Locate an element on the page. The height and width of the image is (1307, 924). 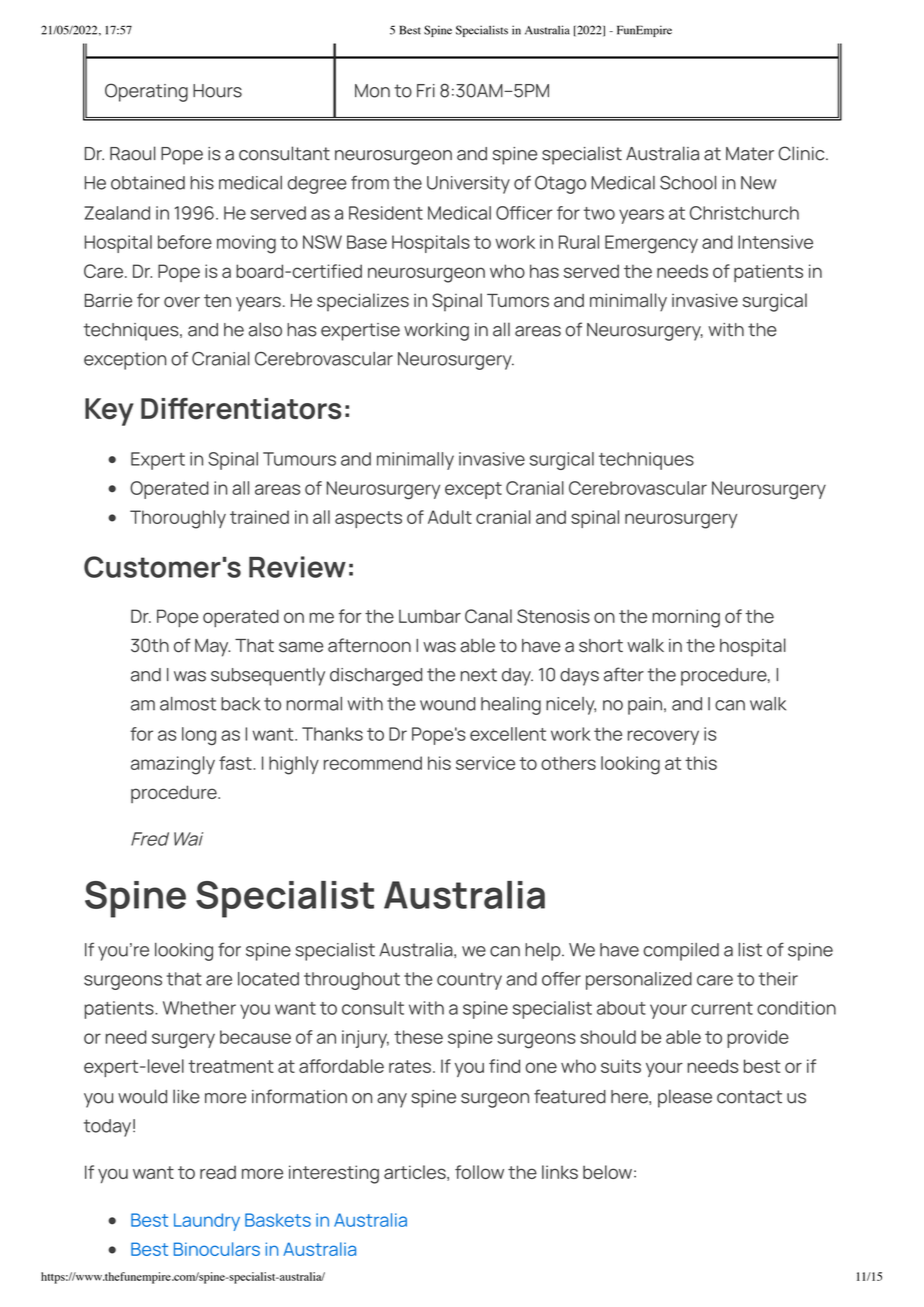
morning is located at coordinates (686, 618).
